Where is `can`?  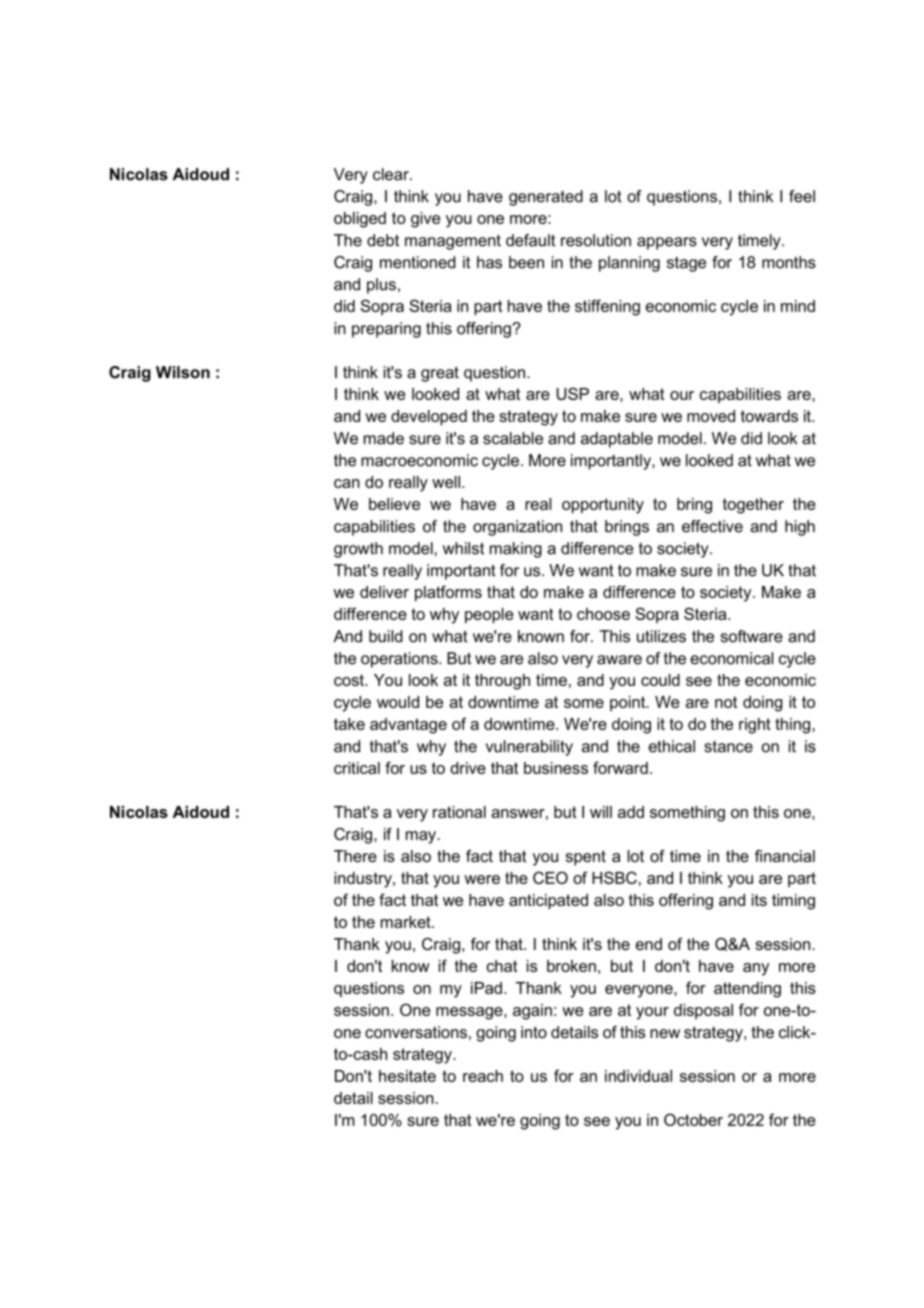
can is located at coordinates (347, 483).
